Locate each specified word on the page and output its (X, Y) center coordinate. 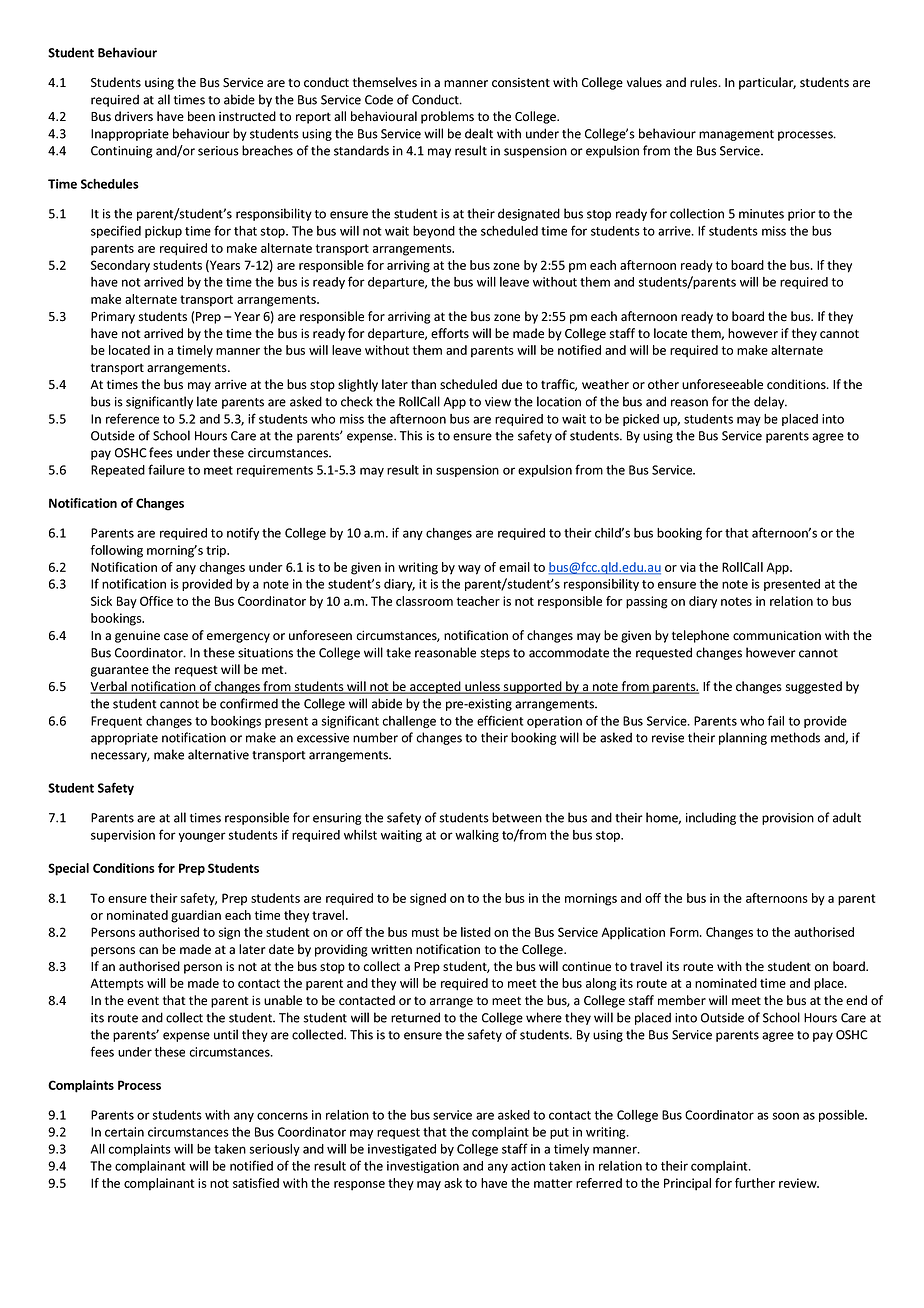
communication (777, 635)
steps (495, 654)
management (736, 135)
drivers (134, 116)
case (176, 637)
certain (124, 1132)
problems (447, 117)
